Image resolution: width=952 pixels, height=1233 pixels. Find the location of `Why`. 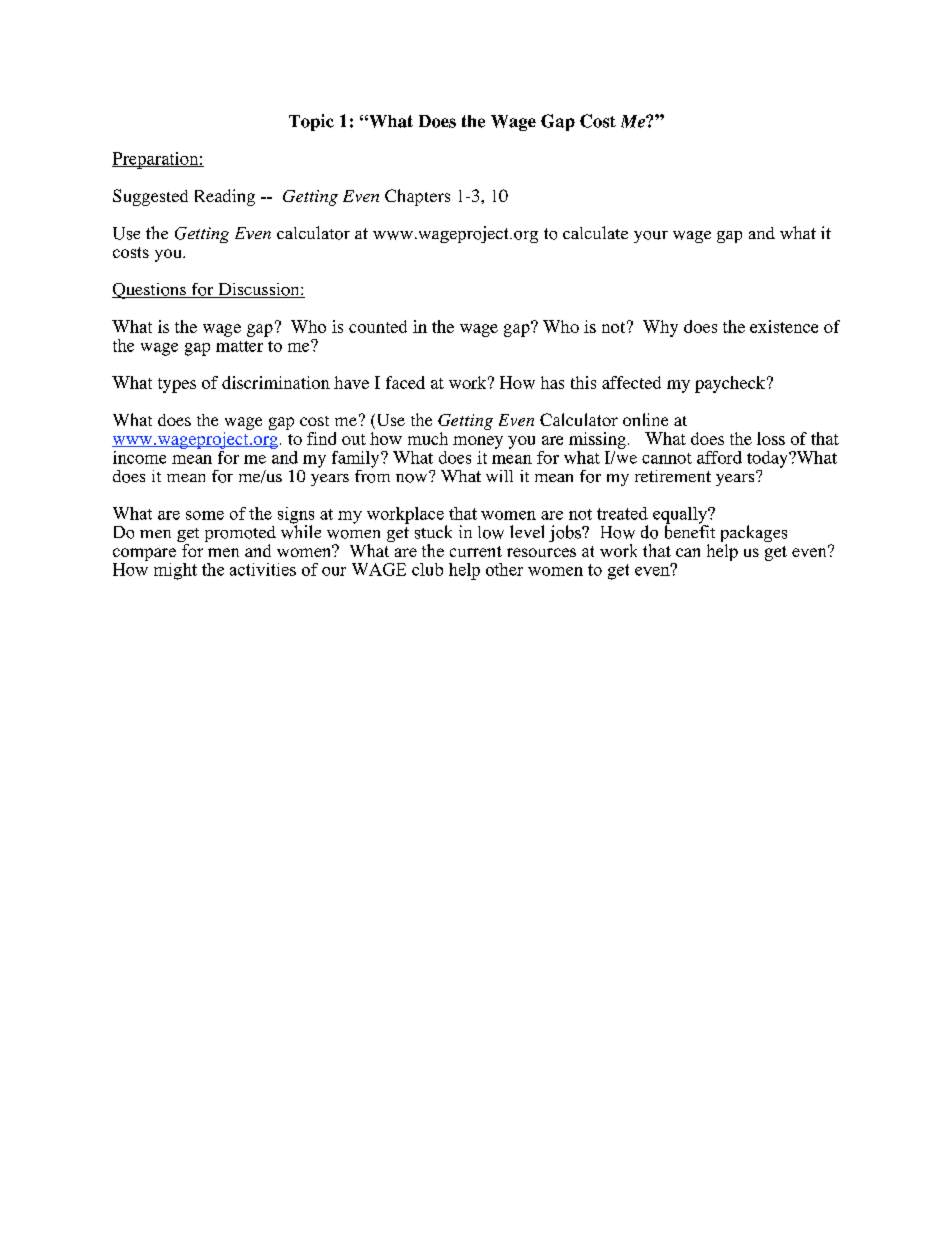

Why is located at coordinates (660, 328).
